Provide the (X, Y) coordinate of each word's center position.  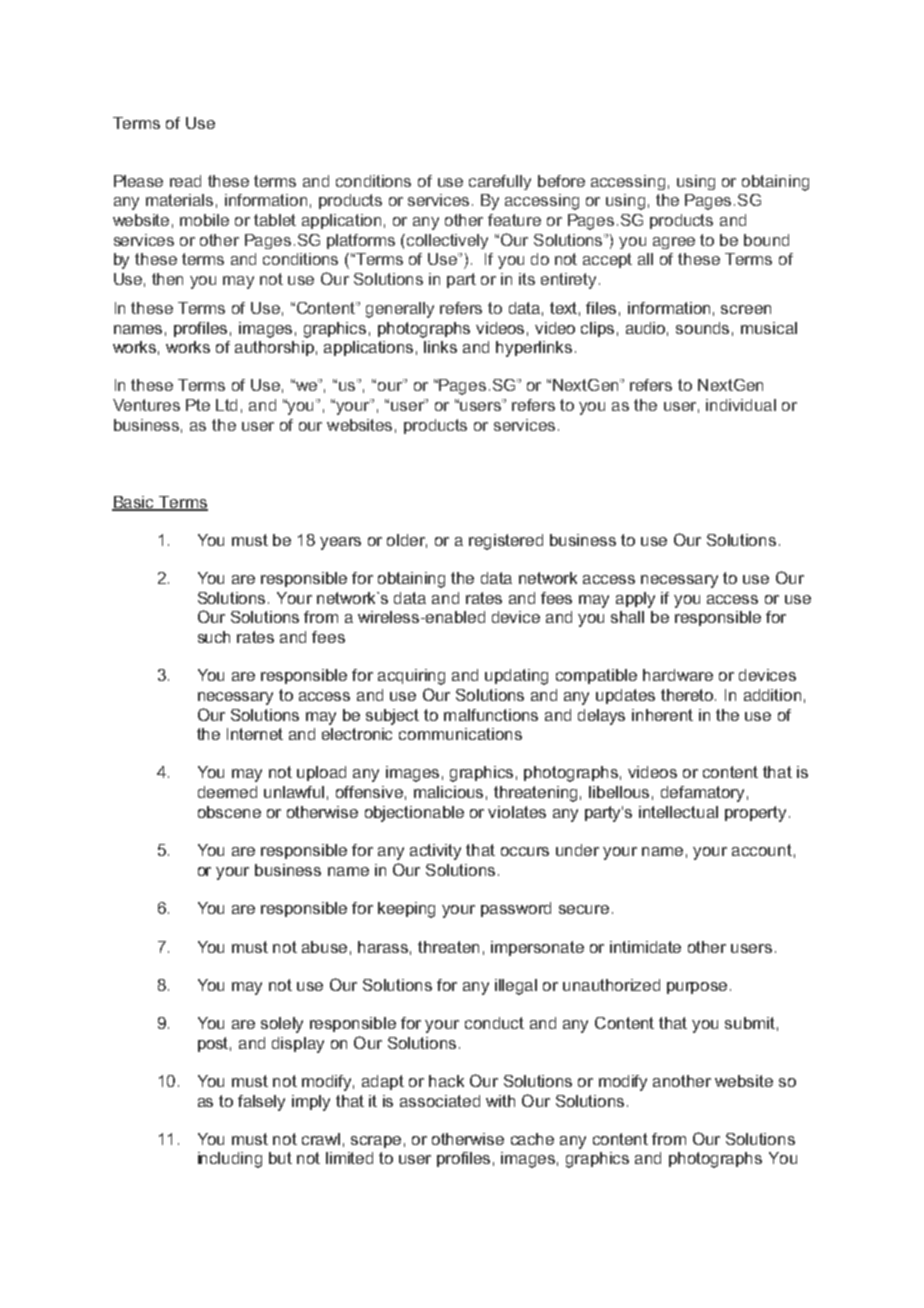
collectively (447, 241)
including (230, 1160)
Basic (134, 503)
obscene (229, 812)
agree (674, 243)
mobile (204, 220)
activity (435, 852)
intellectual (678, 812)
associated (440, 1101)
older (407, 541)
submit (750, 1023)
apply (635, 600)
